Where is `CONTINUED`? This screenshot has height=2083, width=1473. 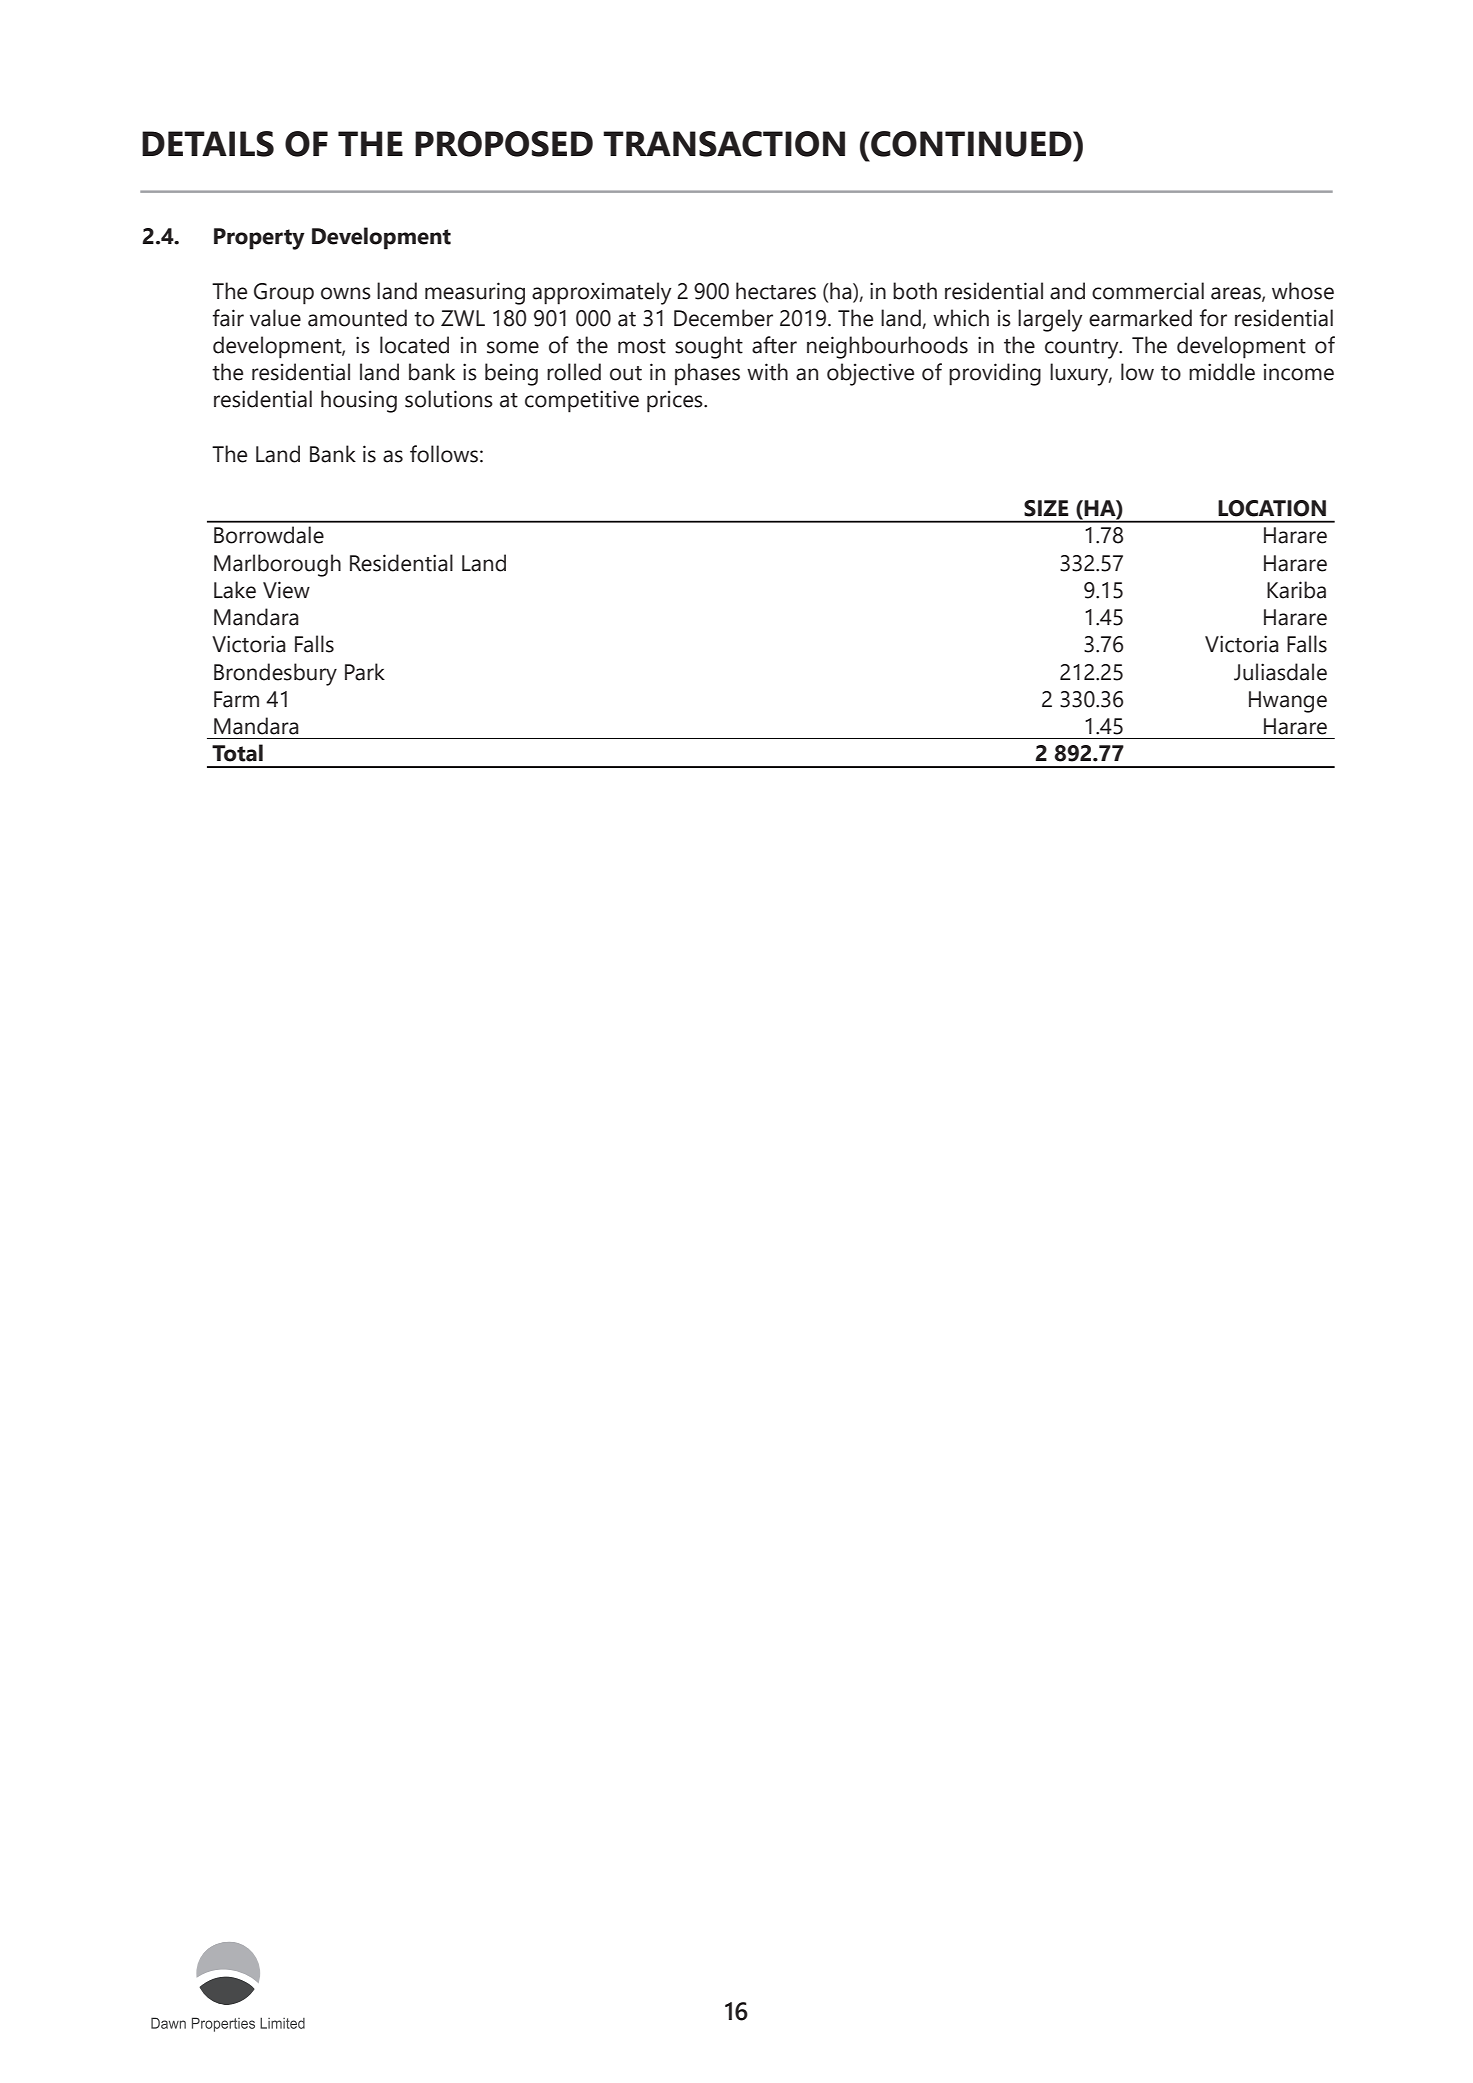
CONTINUED is located at coordinates (971, 144).
